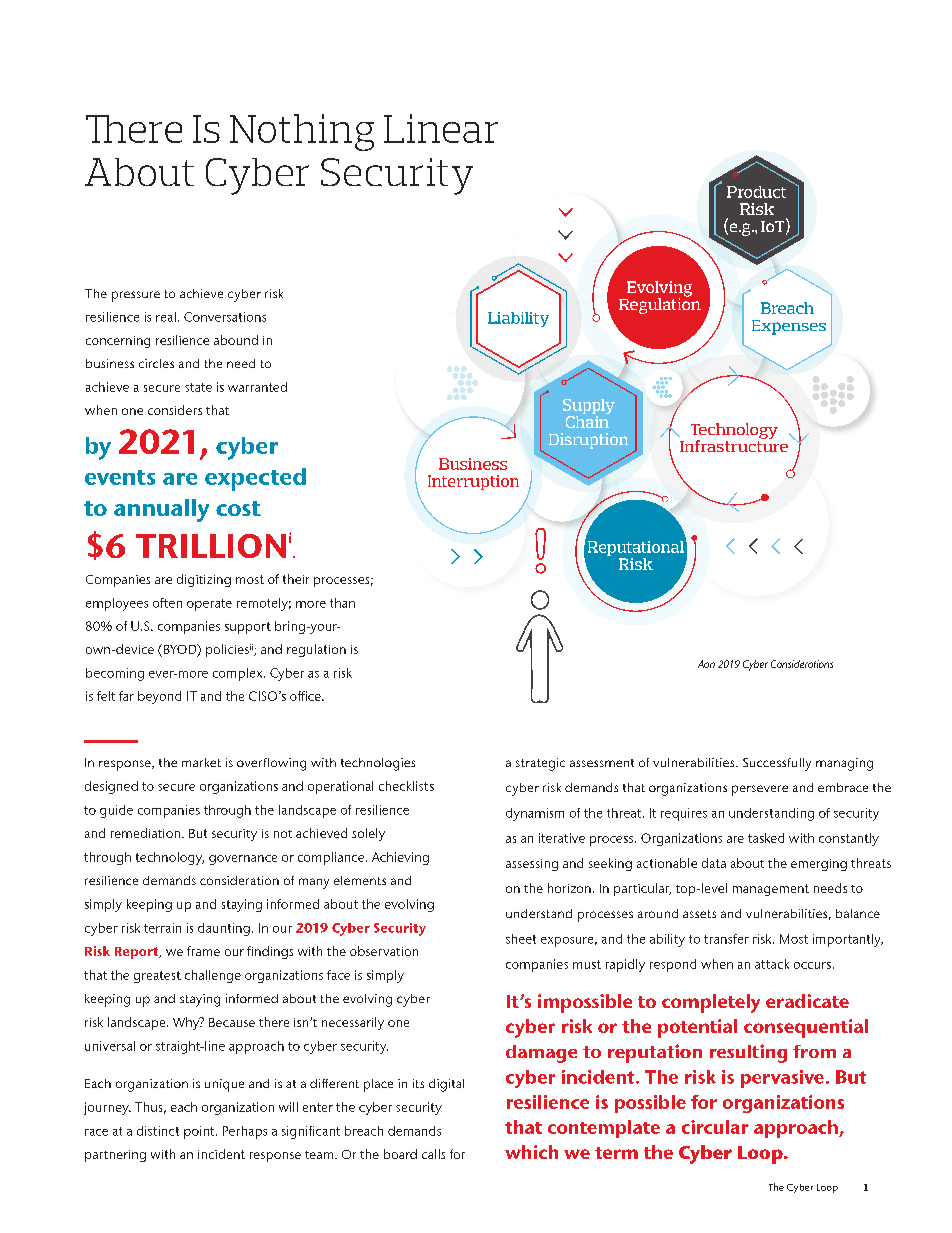  Describe the element at coordinates (203, 951) in the image. I see `frame` at that location.
